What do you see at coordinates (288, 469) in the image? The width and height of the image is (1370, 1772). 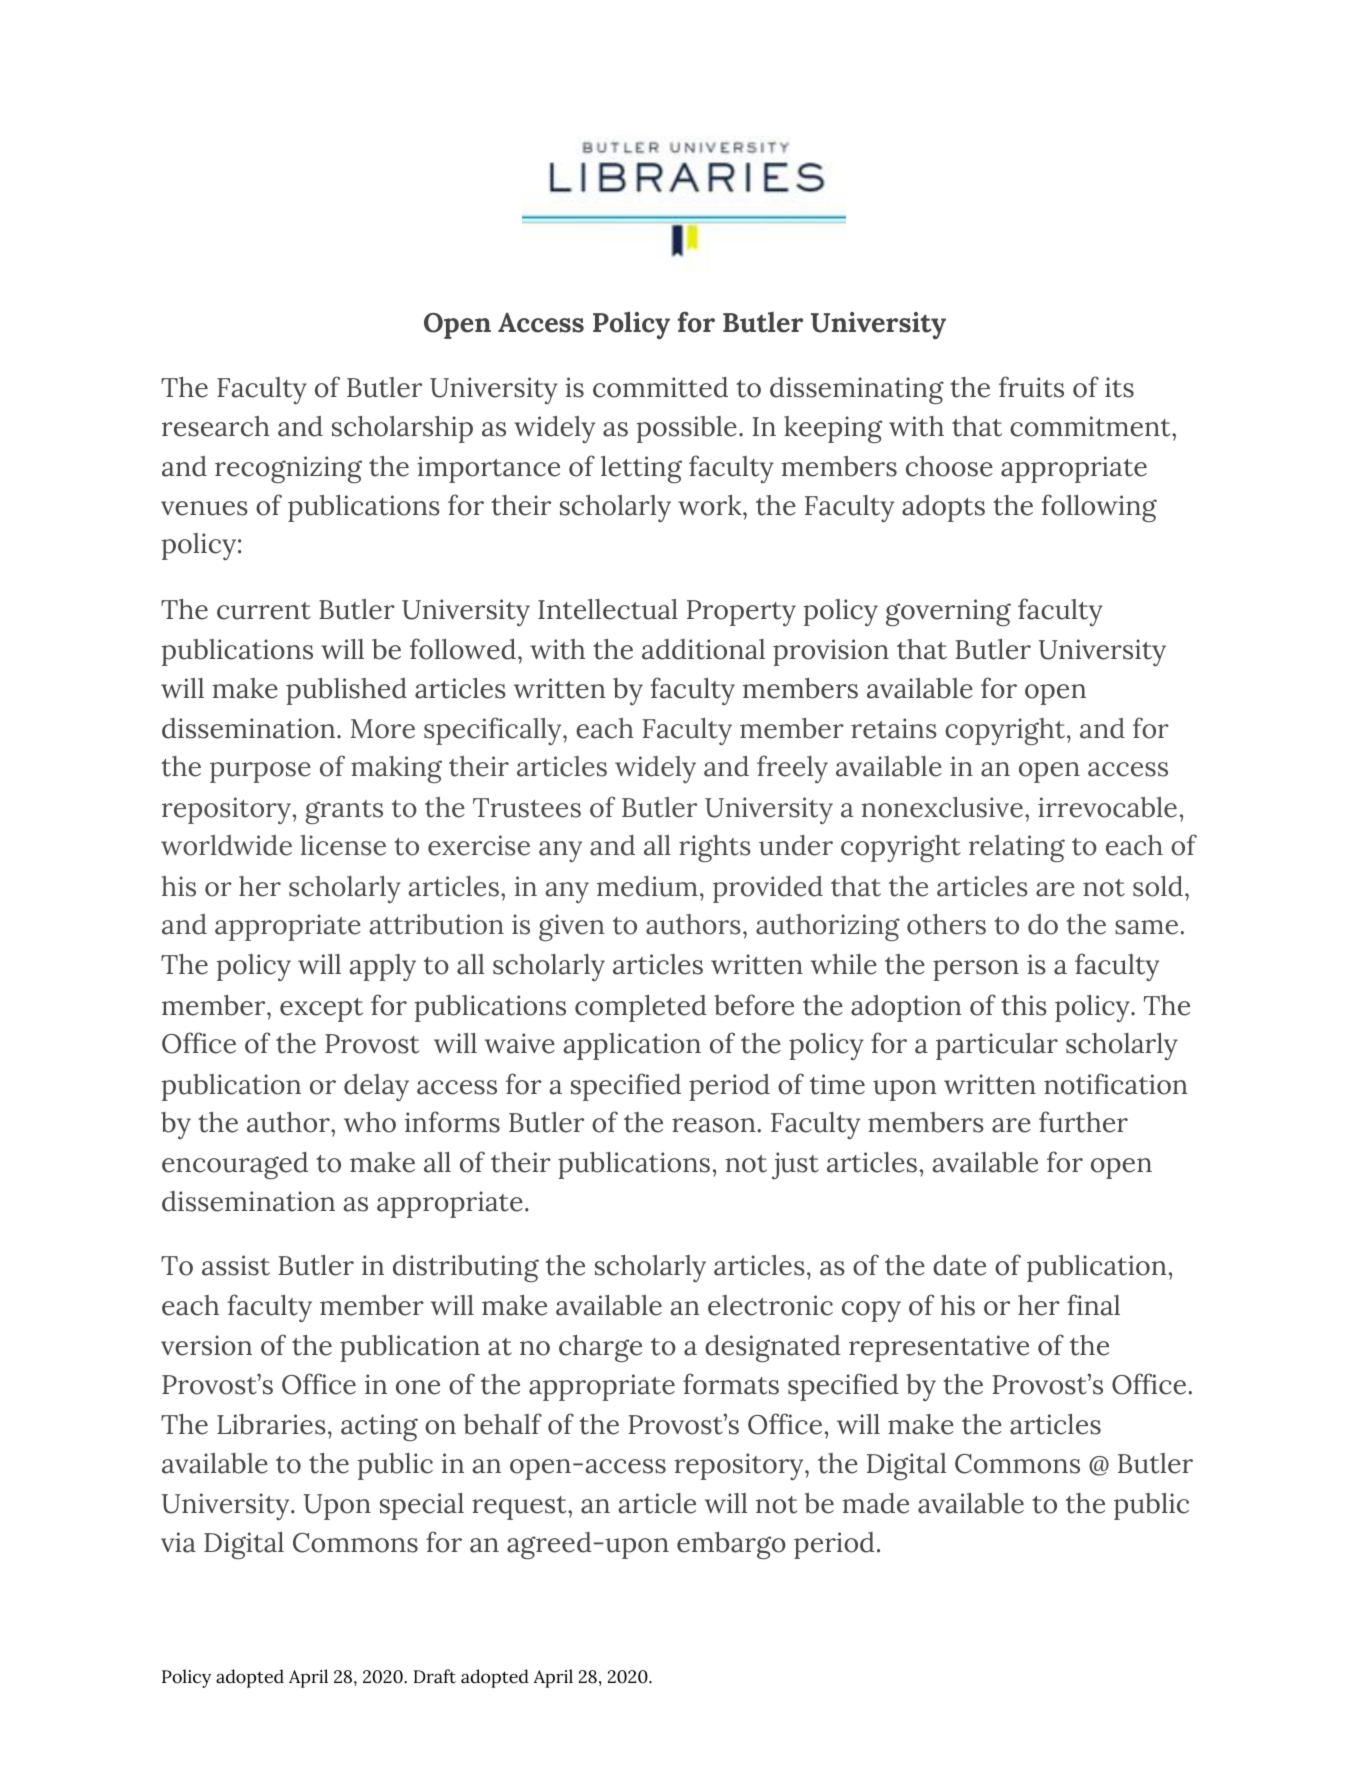 I see `recognizing` at bounding box center [288, 469].
